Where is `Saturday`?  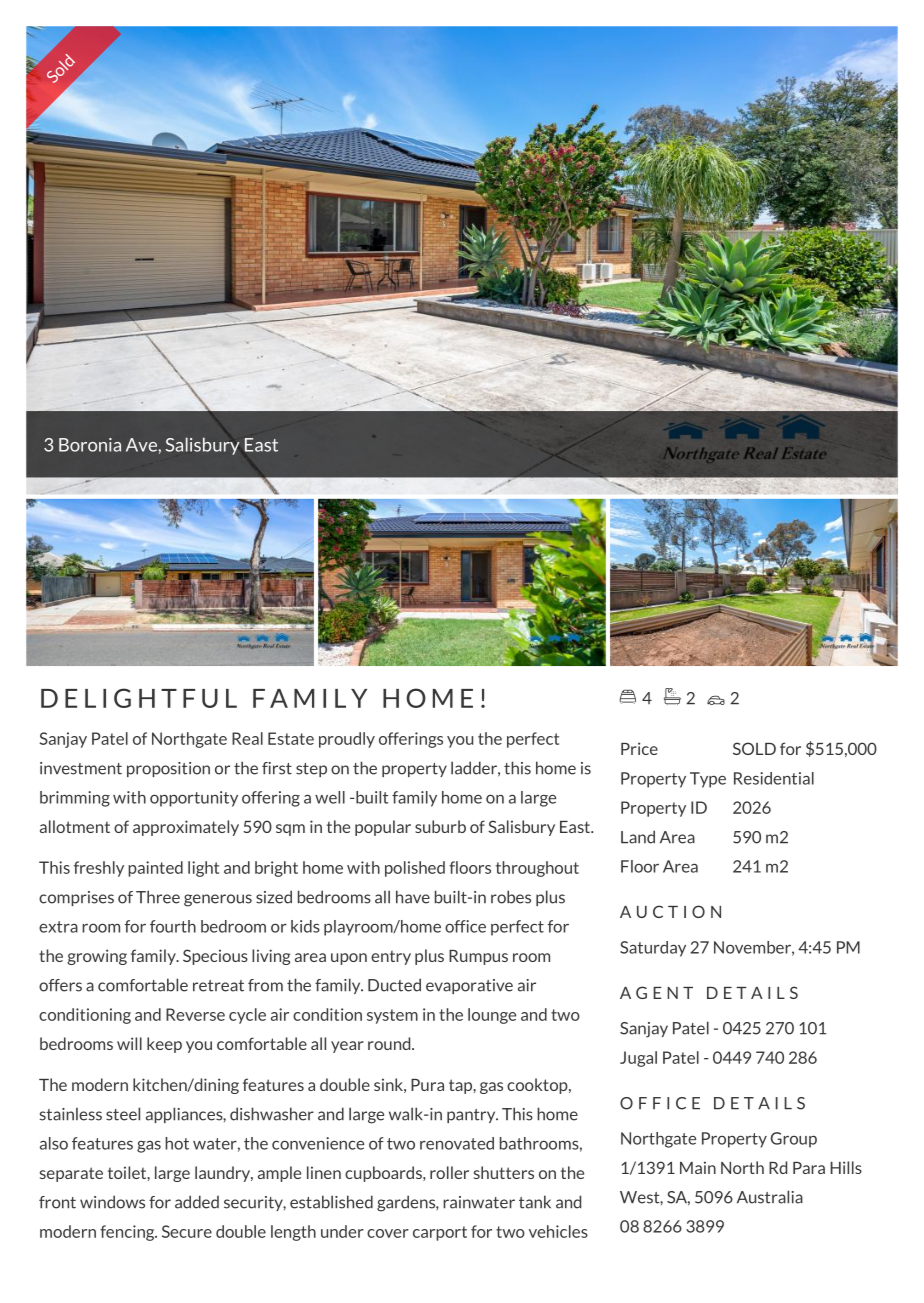
Saturday is located at coordinates (653, 949).
